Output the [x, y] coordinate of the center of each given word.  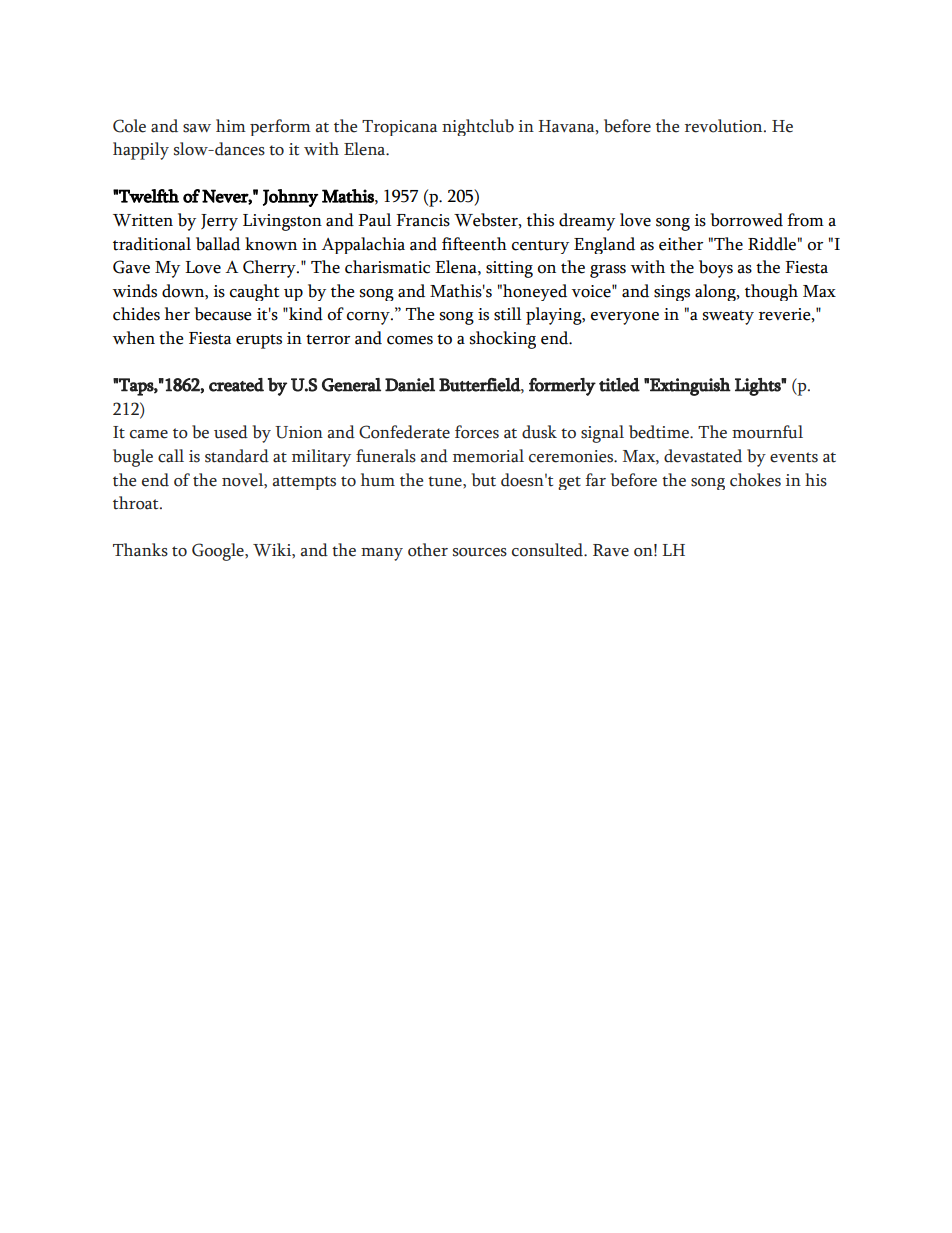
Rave [611, 550]
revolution [725, 126]
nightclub [478, 127]
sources [480, 552]
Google [219, 552]
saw [197, 128]
